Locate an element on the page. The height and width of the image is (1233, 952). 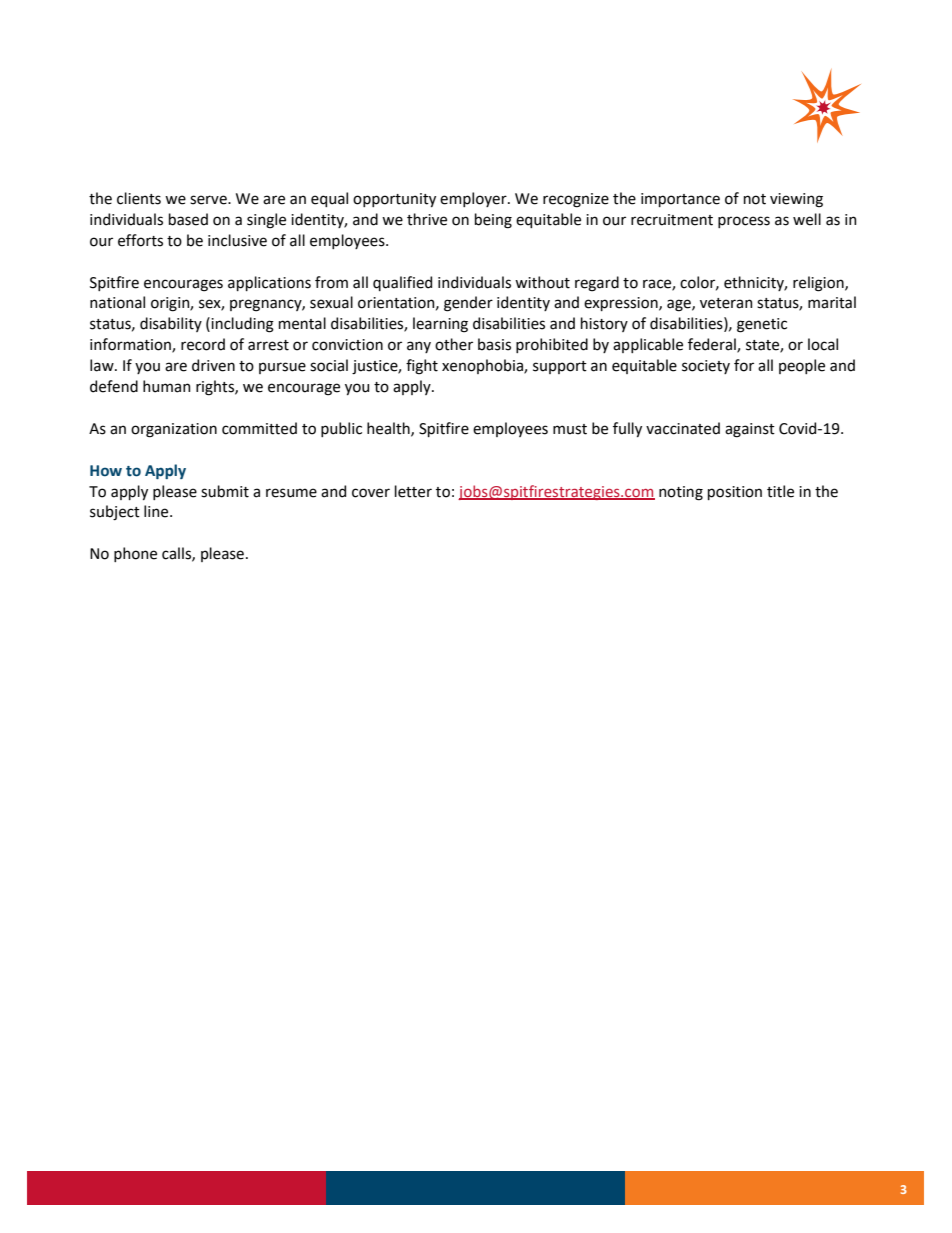
society is located at coordinates (706, 367).
